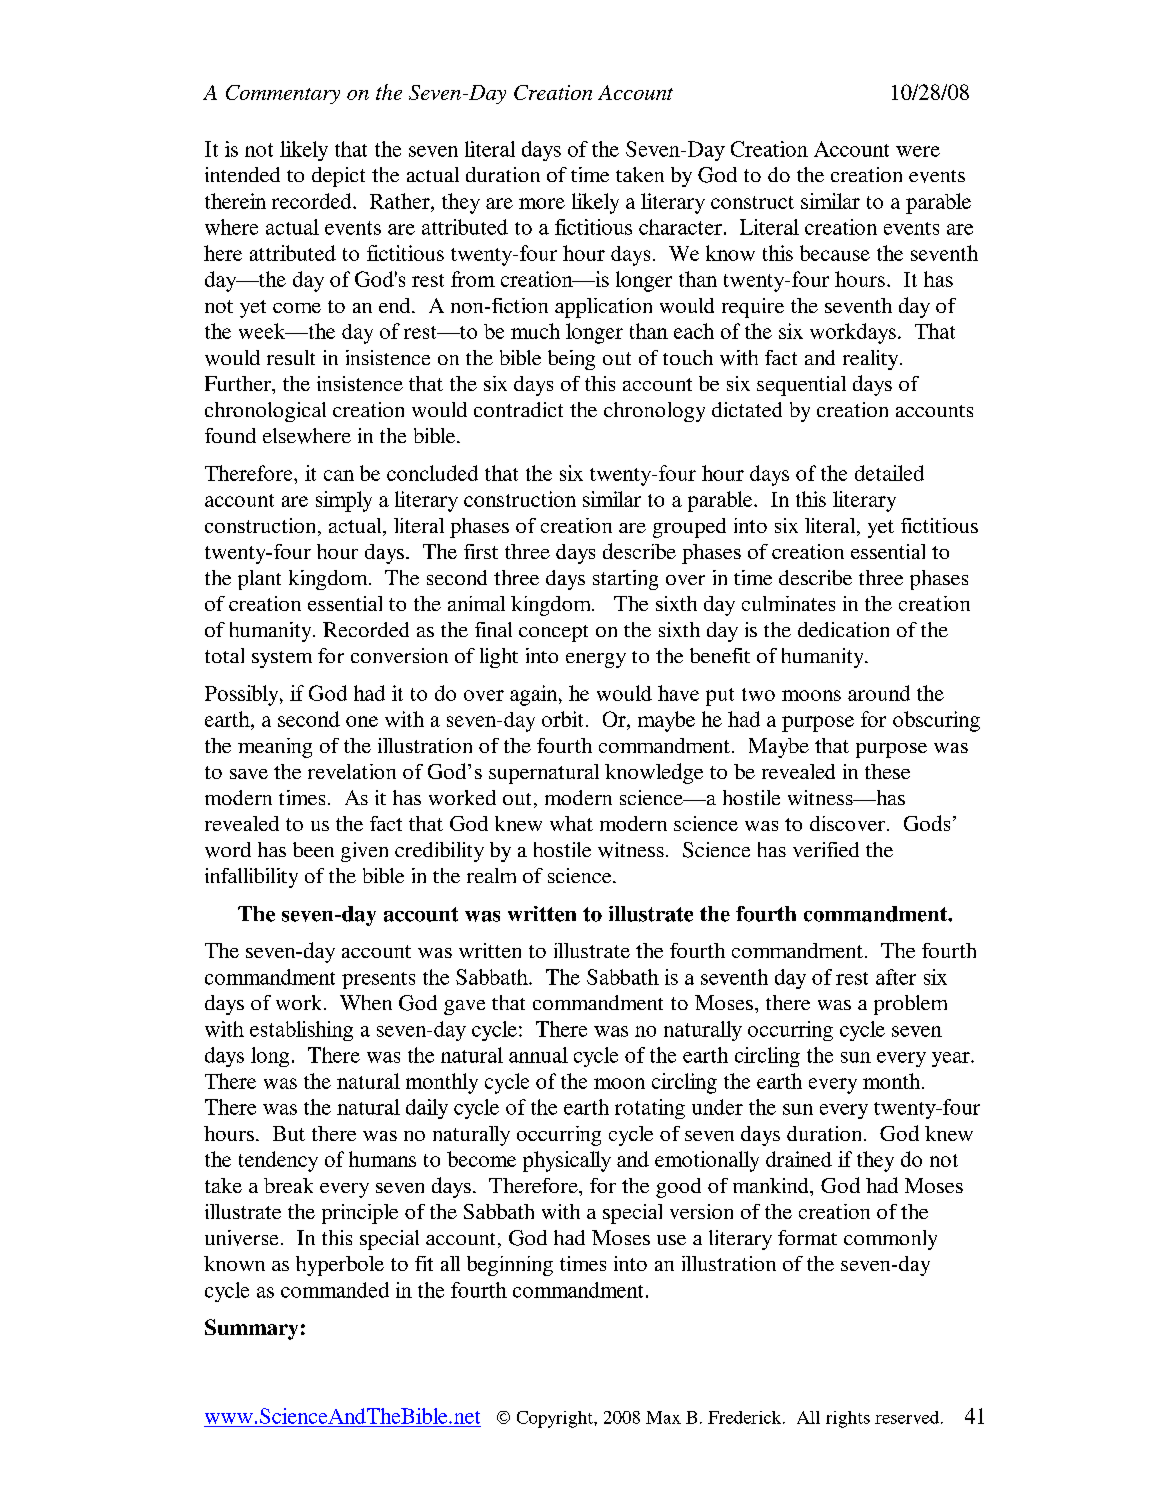 The width and height of the screenshot is (1157, 1497). Describe the element at coordinates (283, 94) in the screenshot. I see `Commentary` at that location.
